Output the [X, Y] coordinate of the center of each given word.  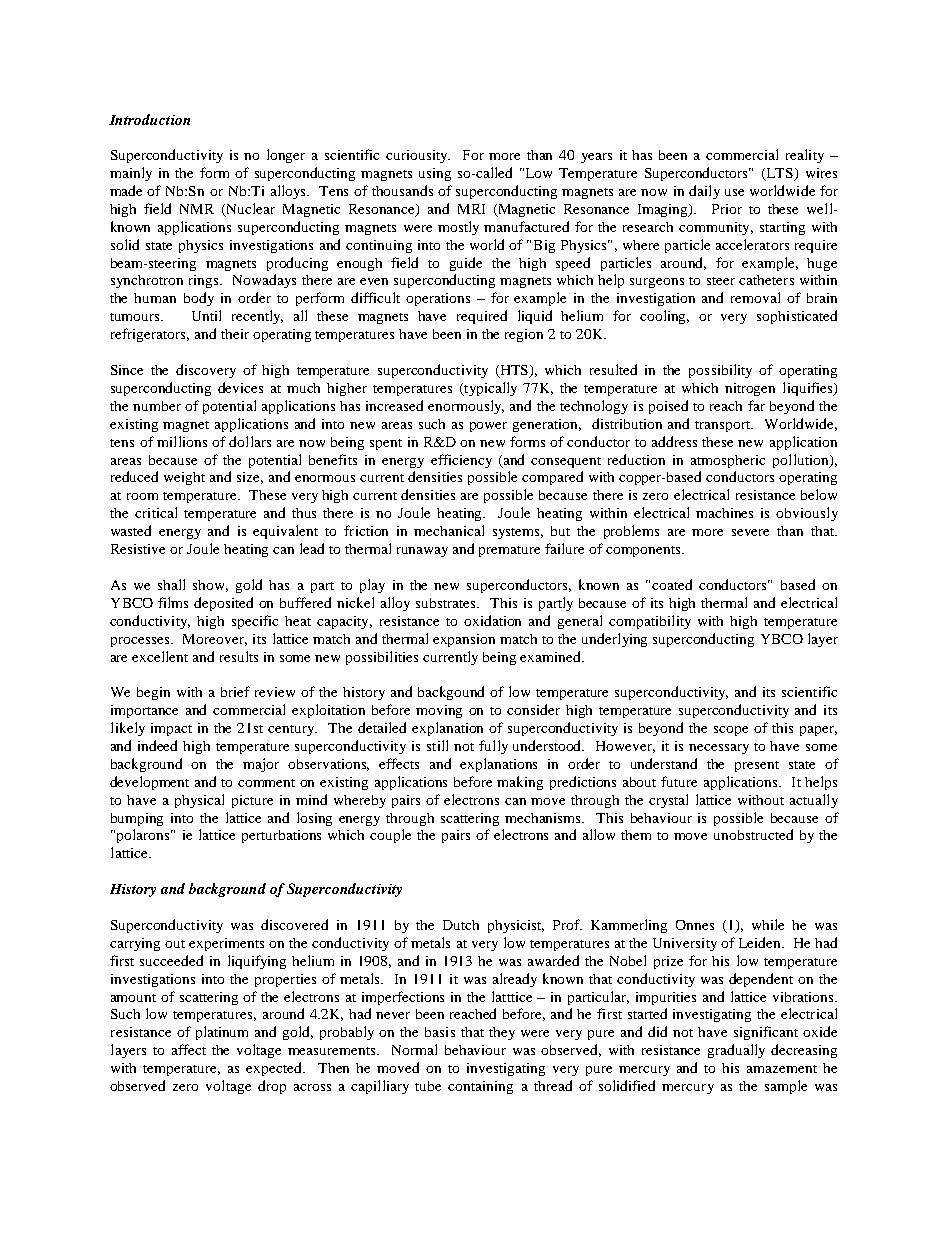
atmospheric [728, 461]
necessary [719, 749]
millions [182, 441]
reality [805, 156]
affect [189, 1049]
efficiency [461, 461]
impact [171, 729]
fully [493, 747]
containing [480, 1087]
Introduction [149, 119]
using [435, 174]
